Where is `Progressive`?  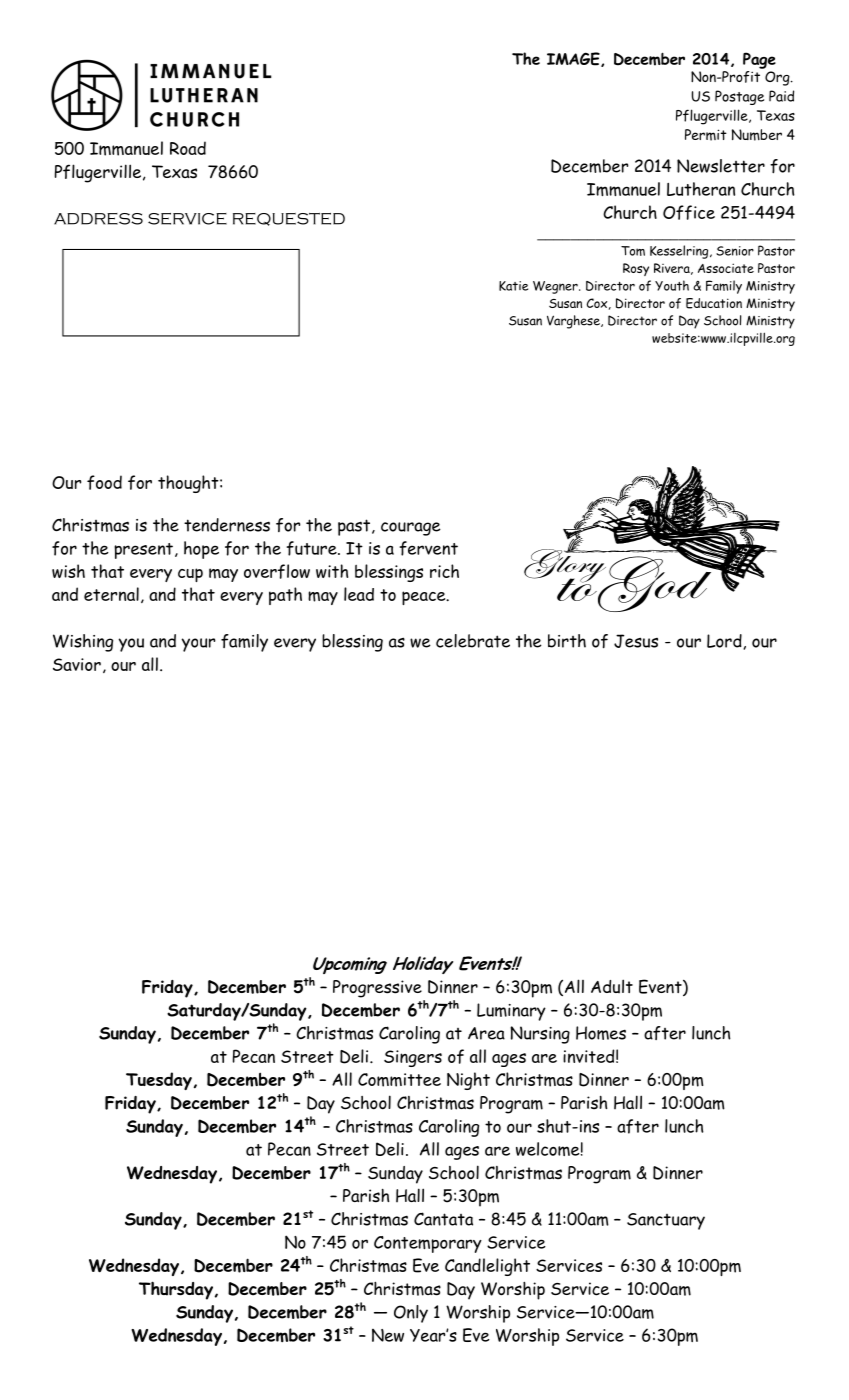
Progressive is located at coordinates (377, 989).
